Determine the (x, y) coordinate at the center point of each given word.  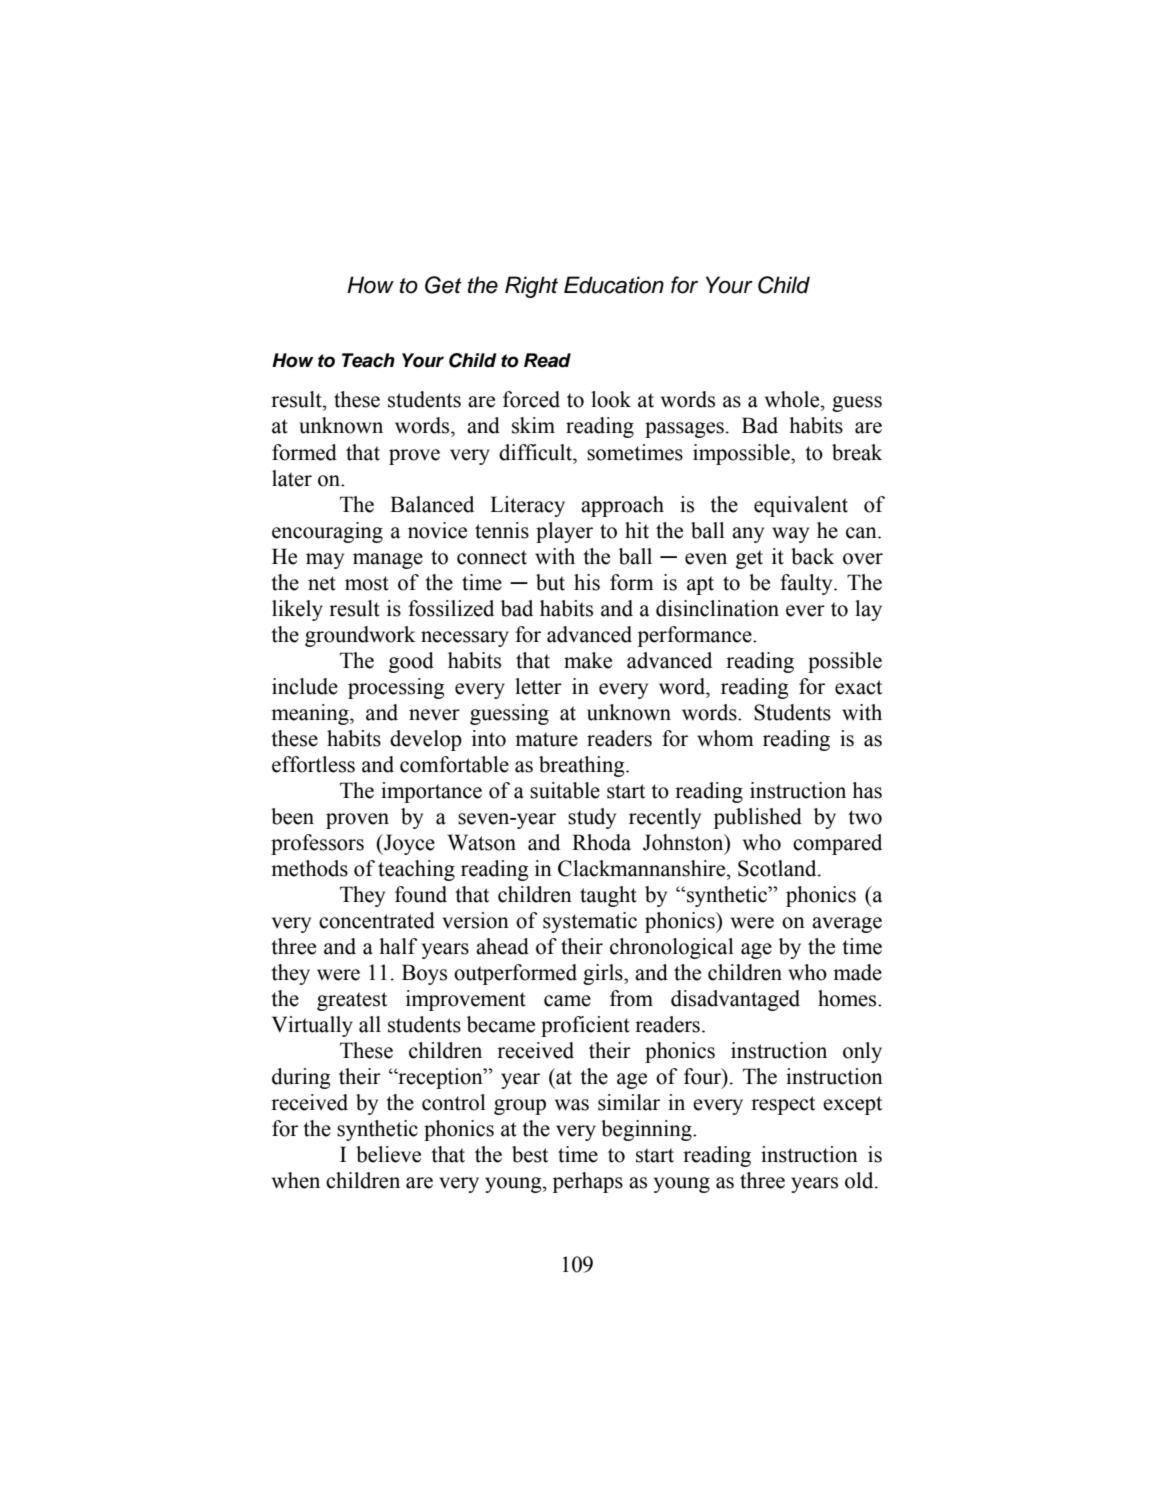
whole (793, 399)
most (367, 583)
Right (531, 287)
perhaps (588, 1182)
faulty (807, 584)
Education (614, 285)
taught (608, 896)
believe (388, 1154)
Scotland (778, 868)
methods (309, 868)
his (587, 582)
